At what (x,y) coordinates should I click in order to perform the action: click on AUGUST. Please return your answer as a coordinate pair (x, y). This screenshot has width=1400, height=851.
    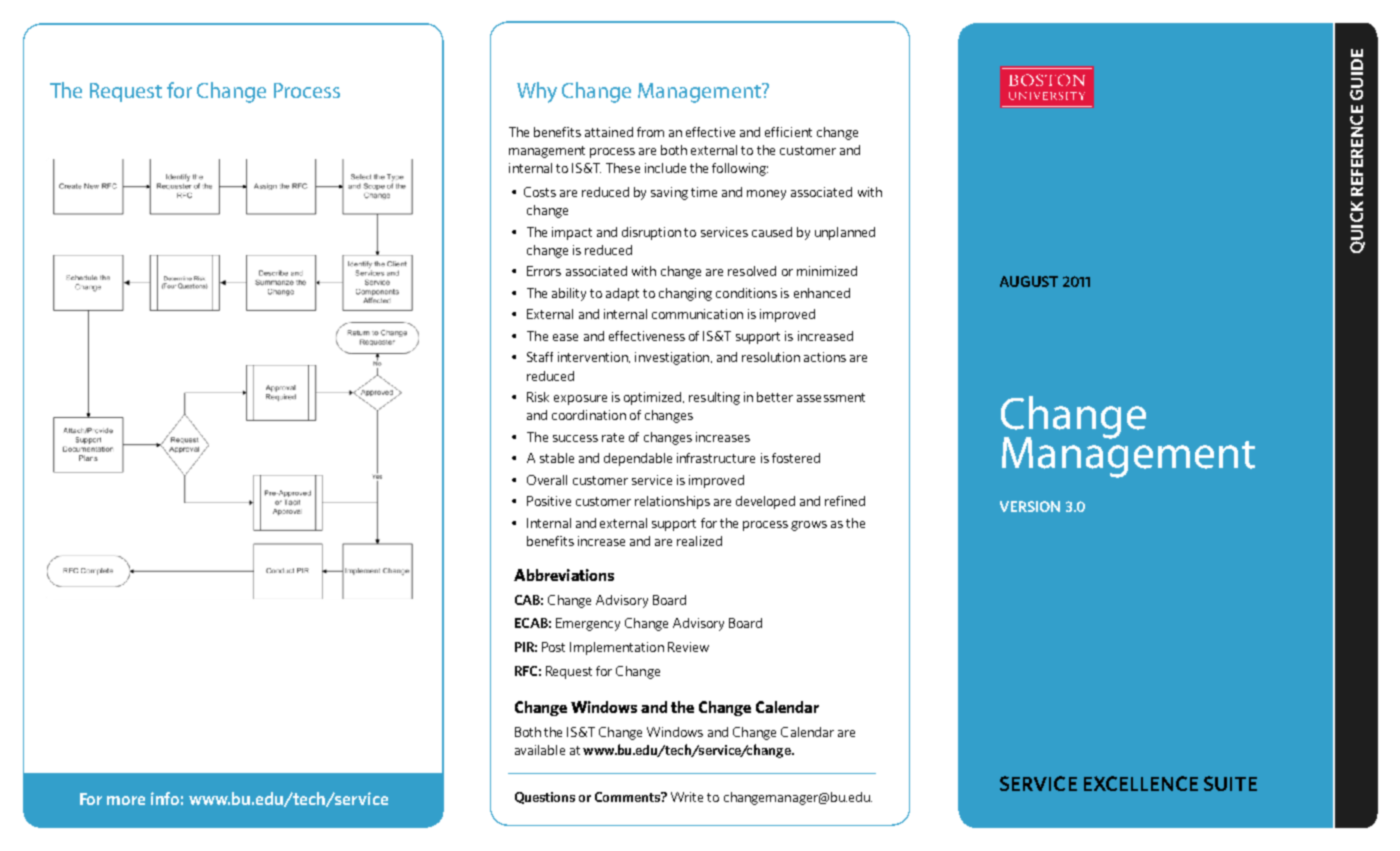
    Looking at the image, I should click on (1029, 281).
